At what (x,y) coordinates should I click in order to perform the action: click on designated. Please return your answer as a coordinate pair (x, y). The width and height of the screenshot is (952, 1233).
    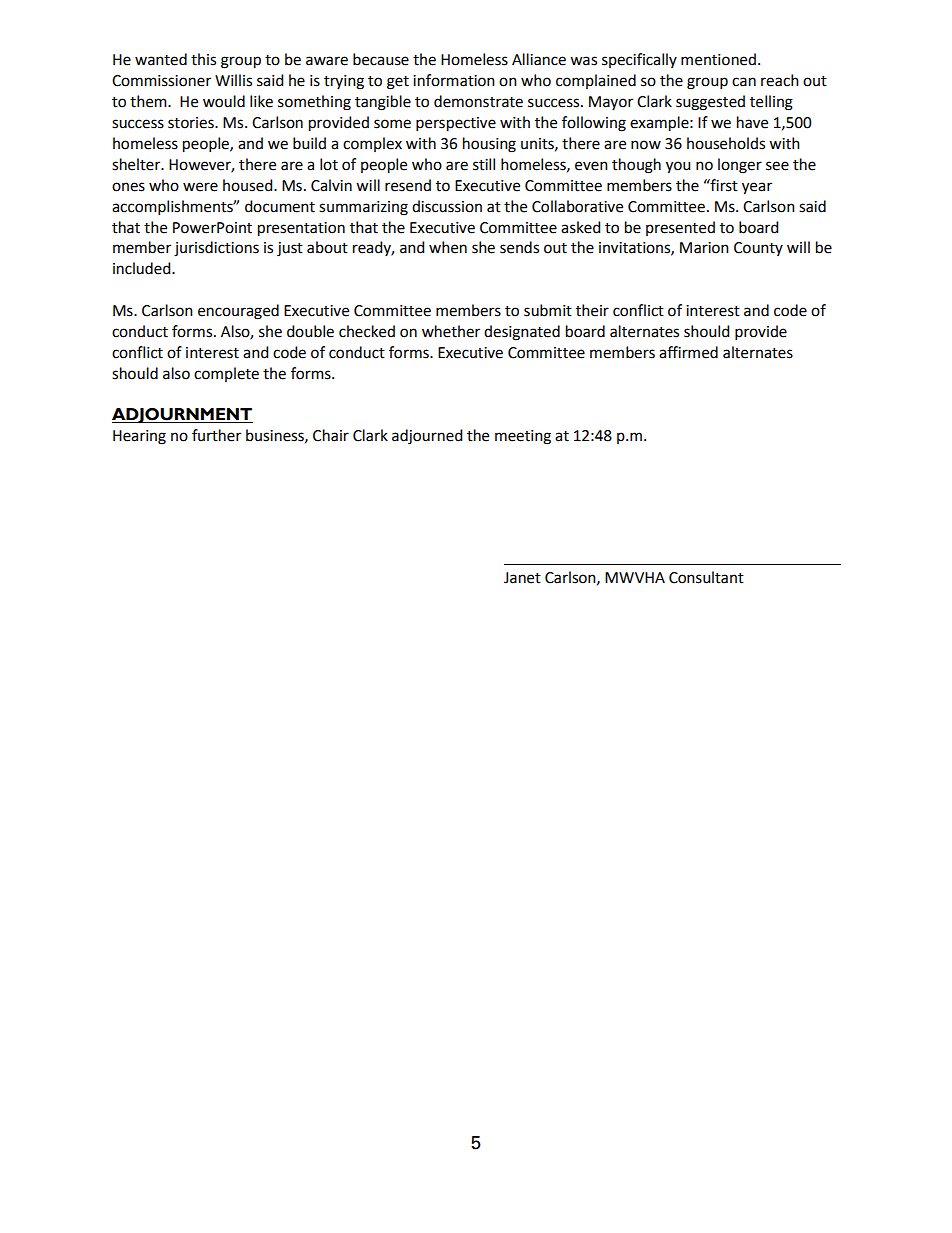
    Looking at the image, I should click on (522, 333).
